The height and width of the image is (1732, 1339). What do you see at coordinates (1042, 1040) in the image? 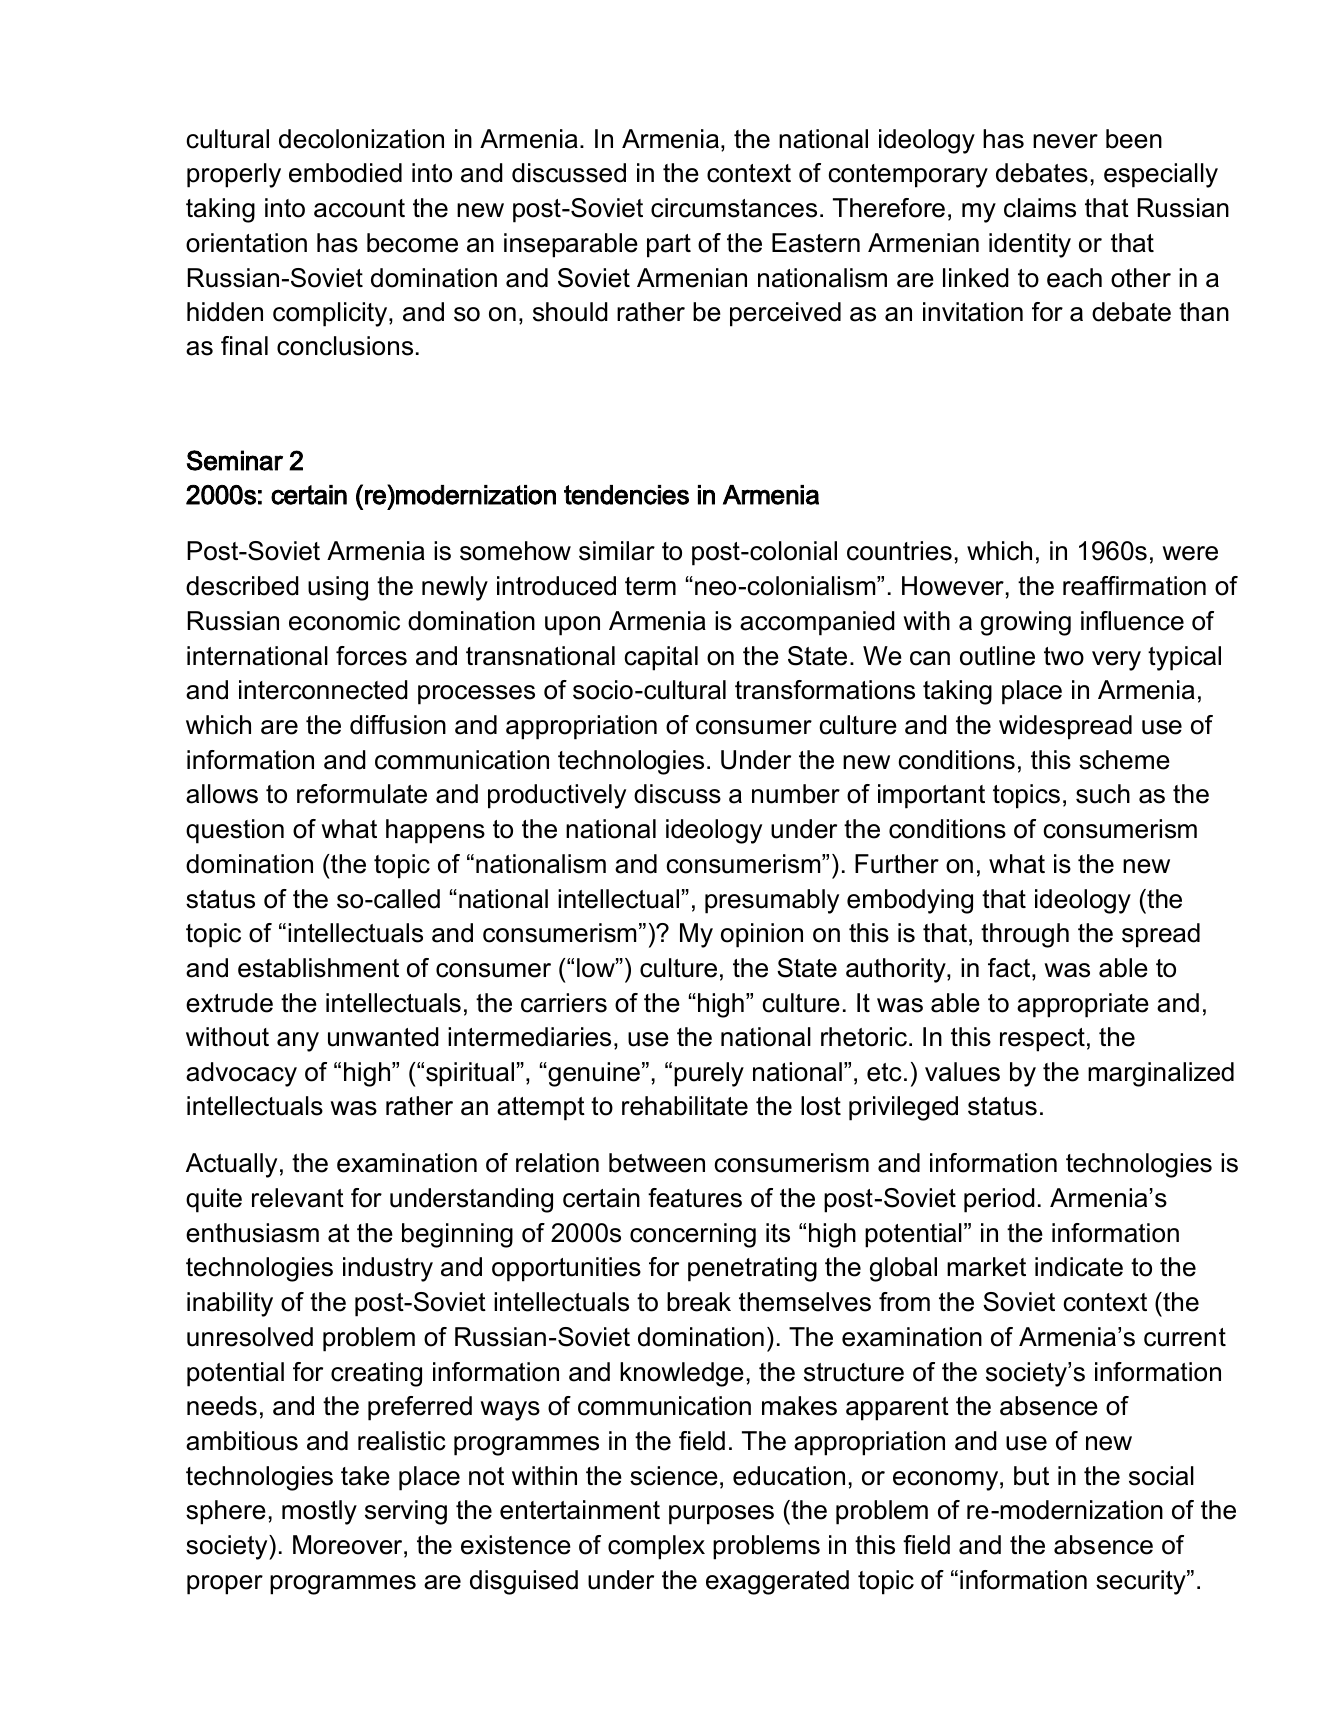
I see `respect` at bounding box center [1042, 1040].
